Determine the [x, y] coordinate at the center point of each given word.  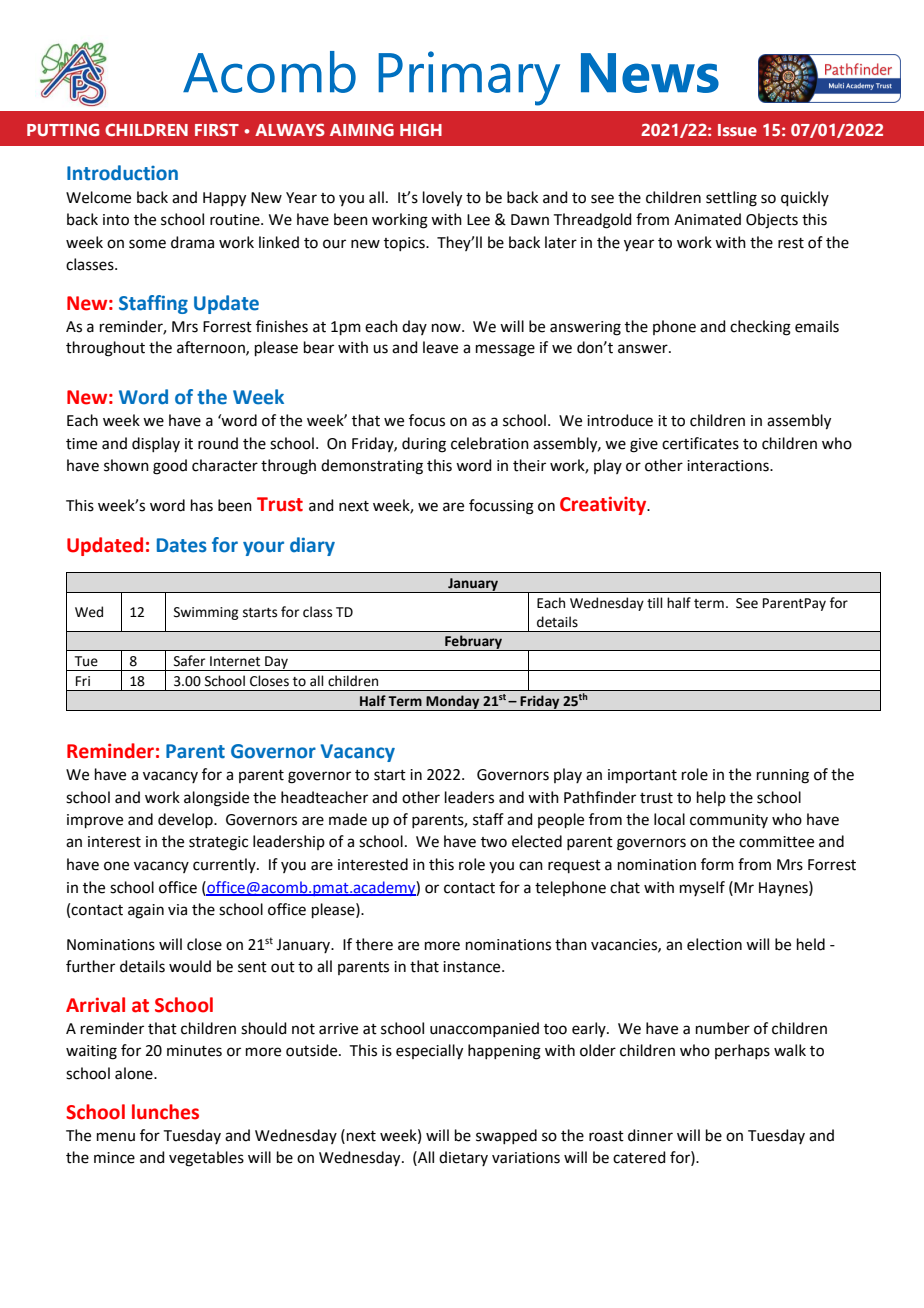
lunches [165, 1112]
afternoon [212, 348]
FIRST [217, 129]
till [655, 603]
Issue [737, 130]
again [146, 911]
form [717, 864]
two [494, 842]
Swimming [206, 613]
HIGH [421, 129]
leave [440, 347]
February [473, 643]
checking [760, 328]
